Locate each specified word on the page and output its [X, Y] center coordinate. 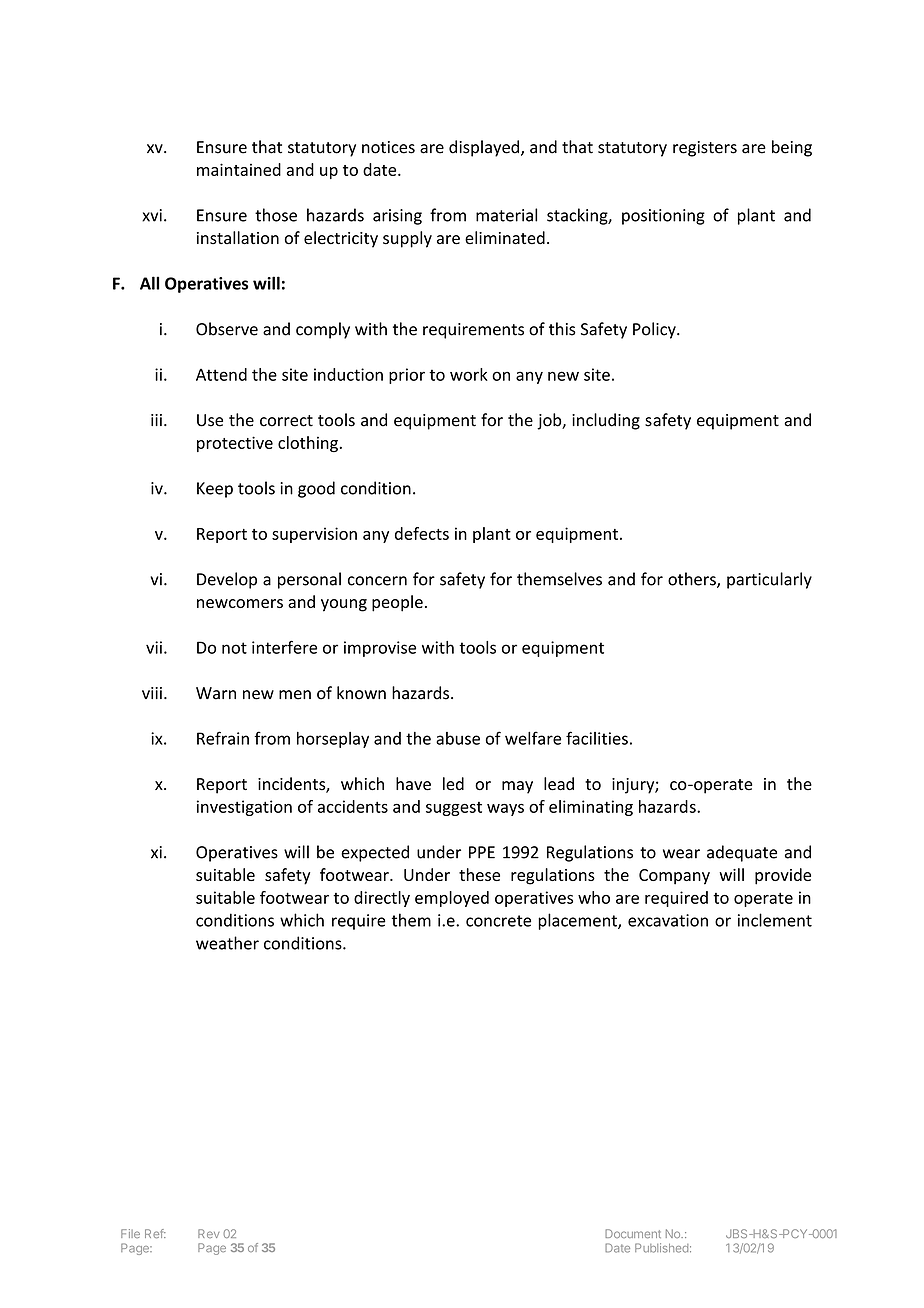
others [693, 580]
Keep [215, 490]
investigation [244, 808]
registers [705, 149]
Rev [209, 1233]
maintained [239, 169]
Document [633, 1233]
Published [661, 1248]
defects [422, 533]
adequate [742, 853]
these [479, 874]
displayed [484, 148]
